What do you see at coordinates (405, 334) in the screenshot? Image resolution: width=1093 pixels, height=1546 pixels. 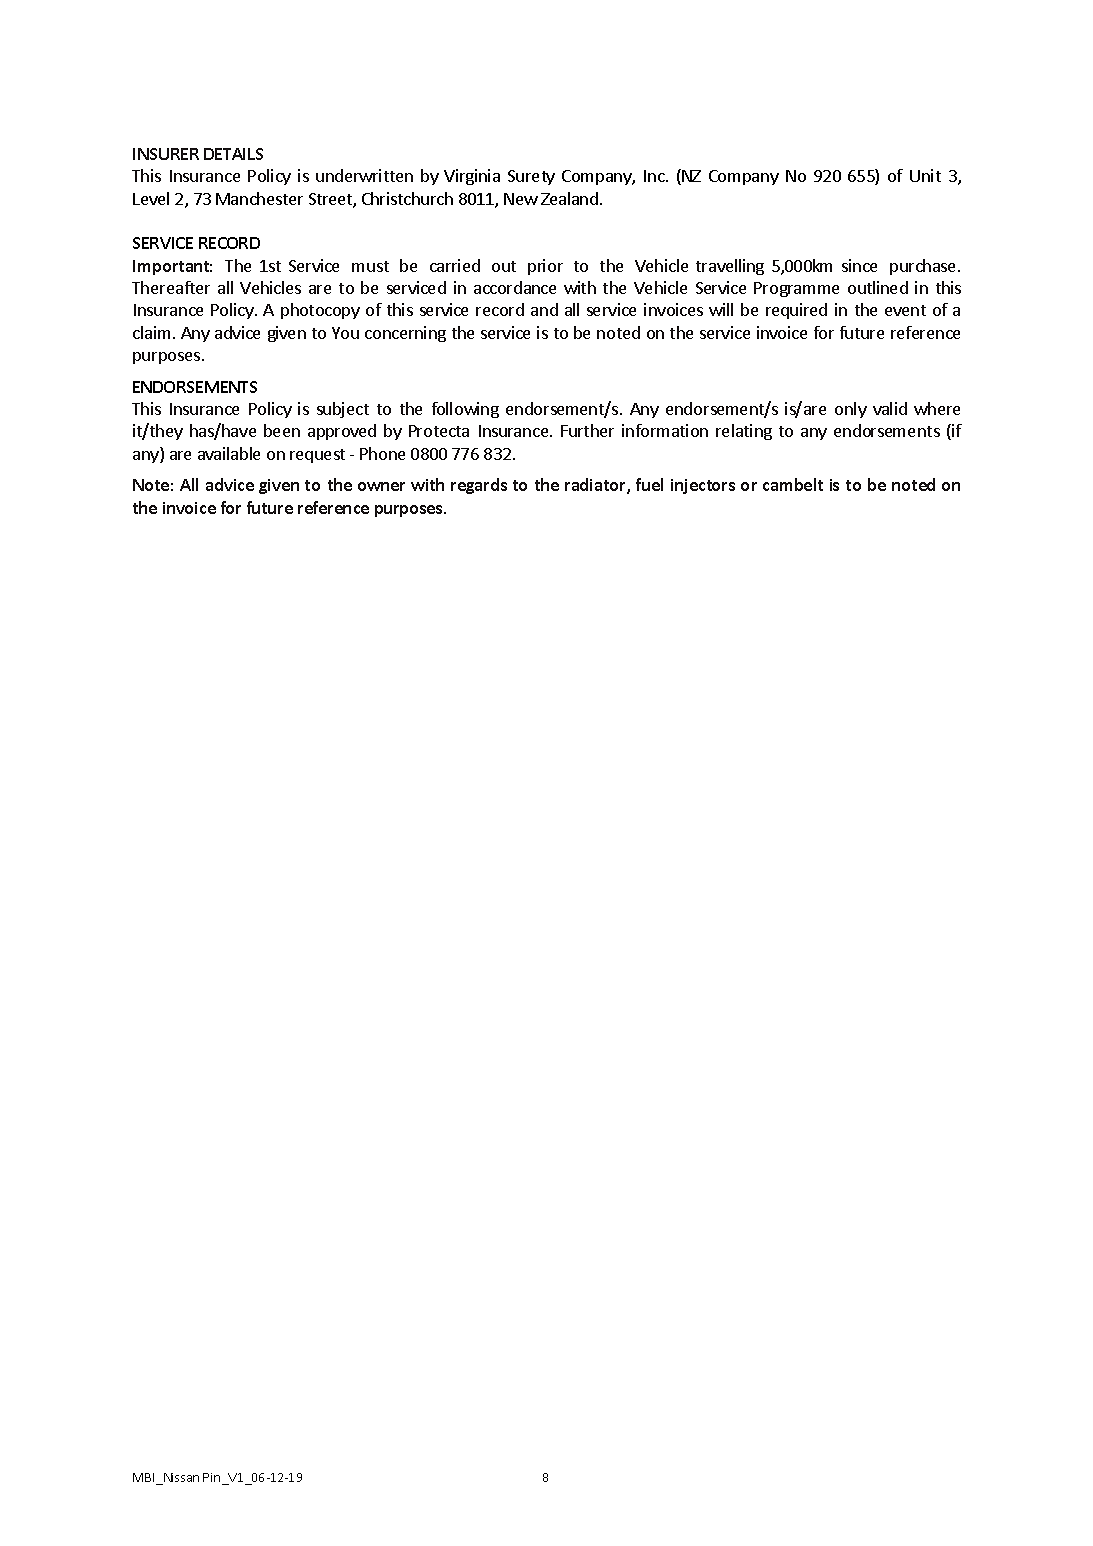 I see `concerning` at bounding box center [405, 334].
